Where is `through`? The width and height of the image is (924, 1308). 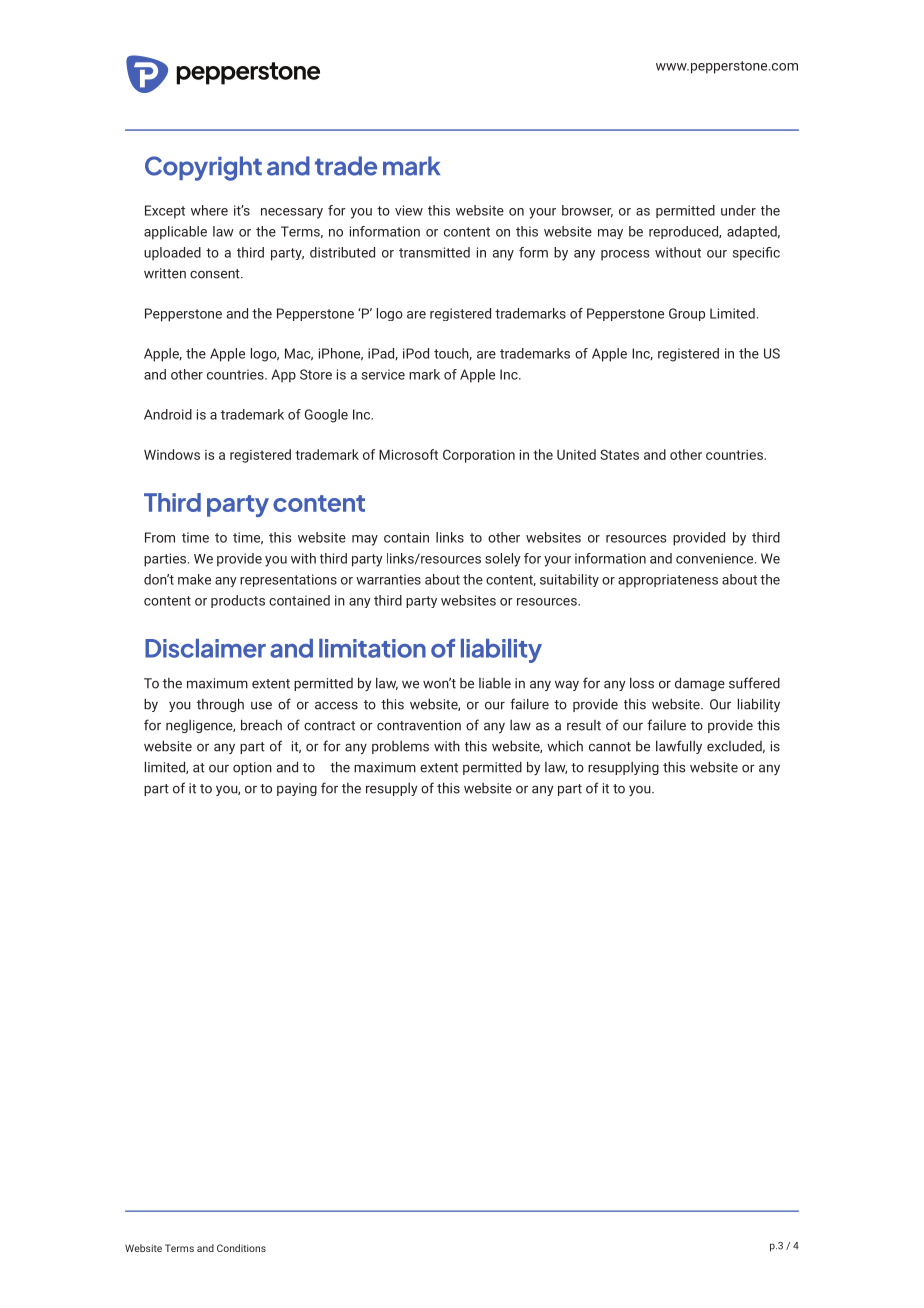
through is located at coordinates (220, 705).
